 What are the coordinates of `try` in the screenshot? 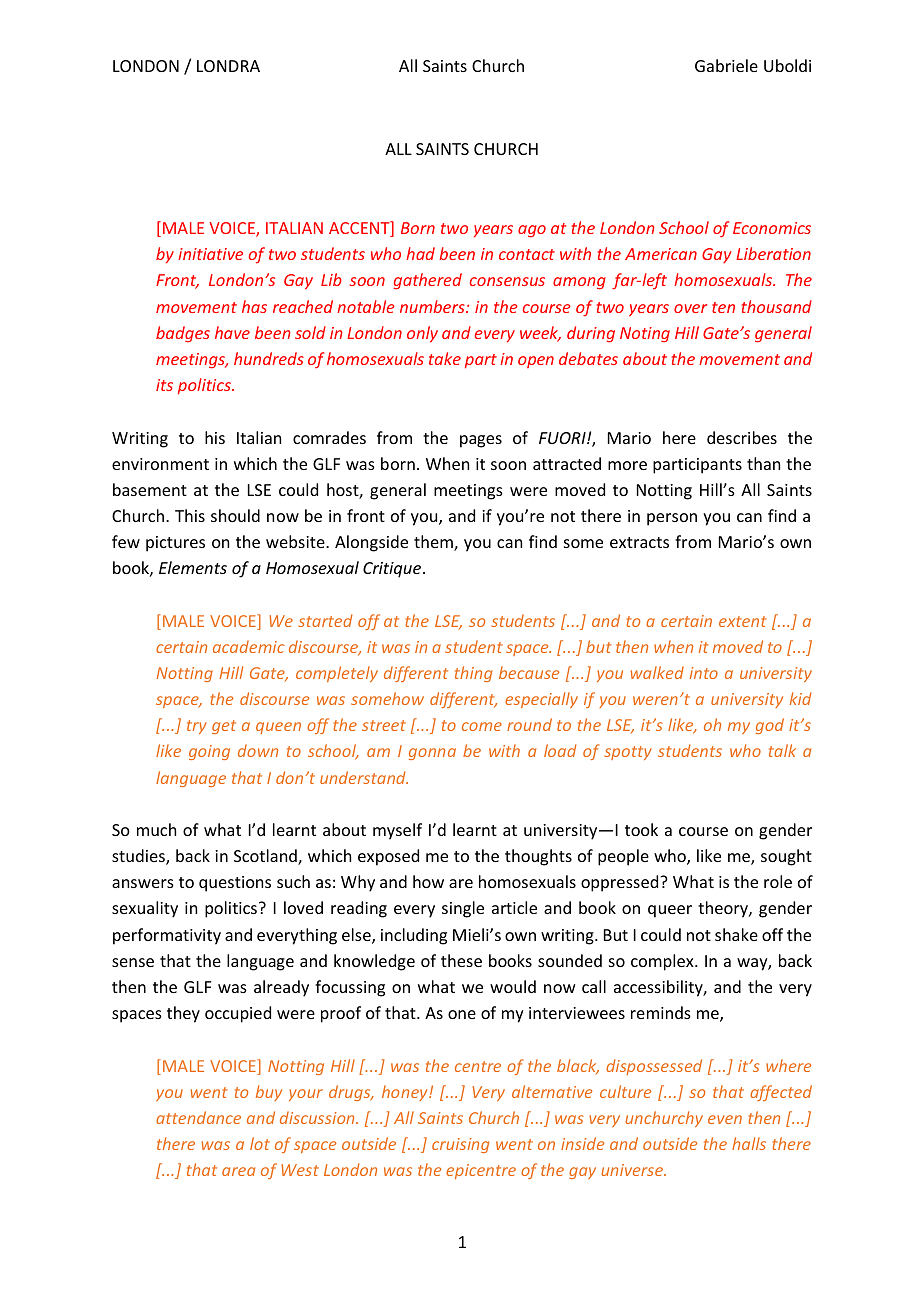 It's located at (197, 727).
